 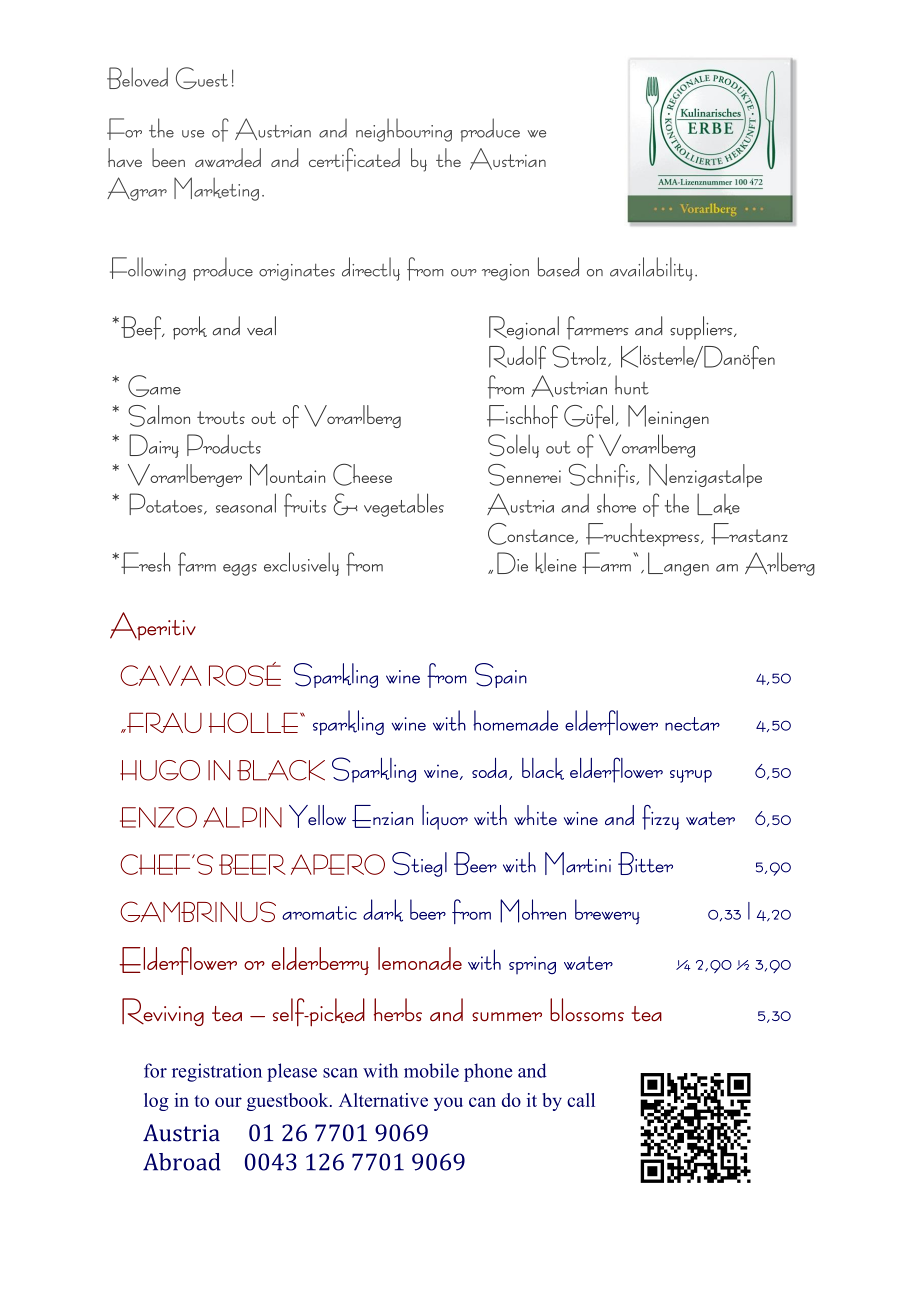 What do you see at coordinates (224, 445) in the screenshot?
I see `Products` at bounding box center [224, 445].
